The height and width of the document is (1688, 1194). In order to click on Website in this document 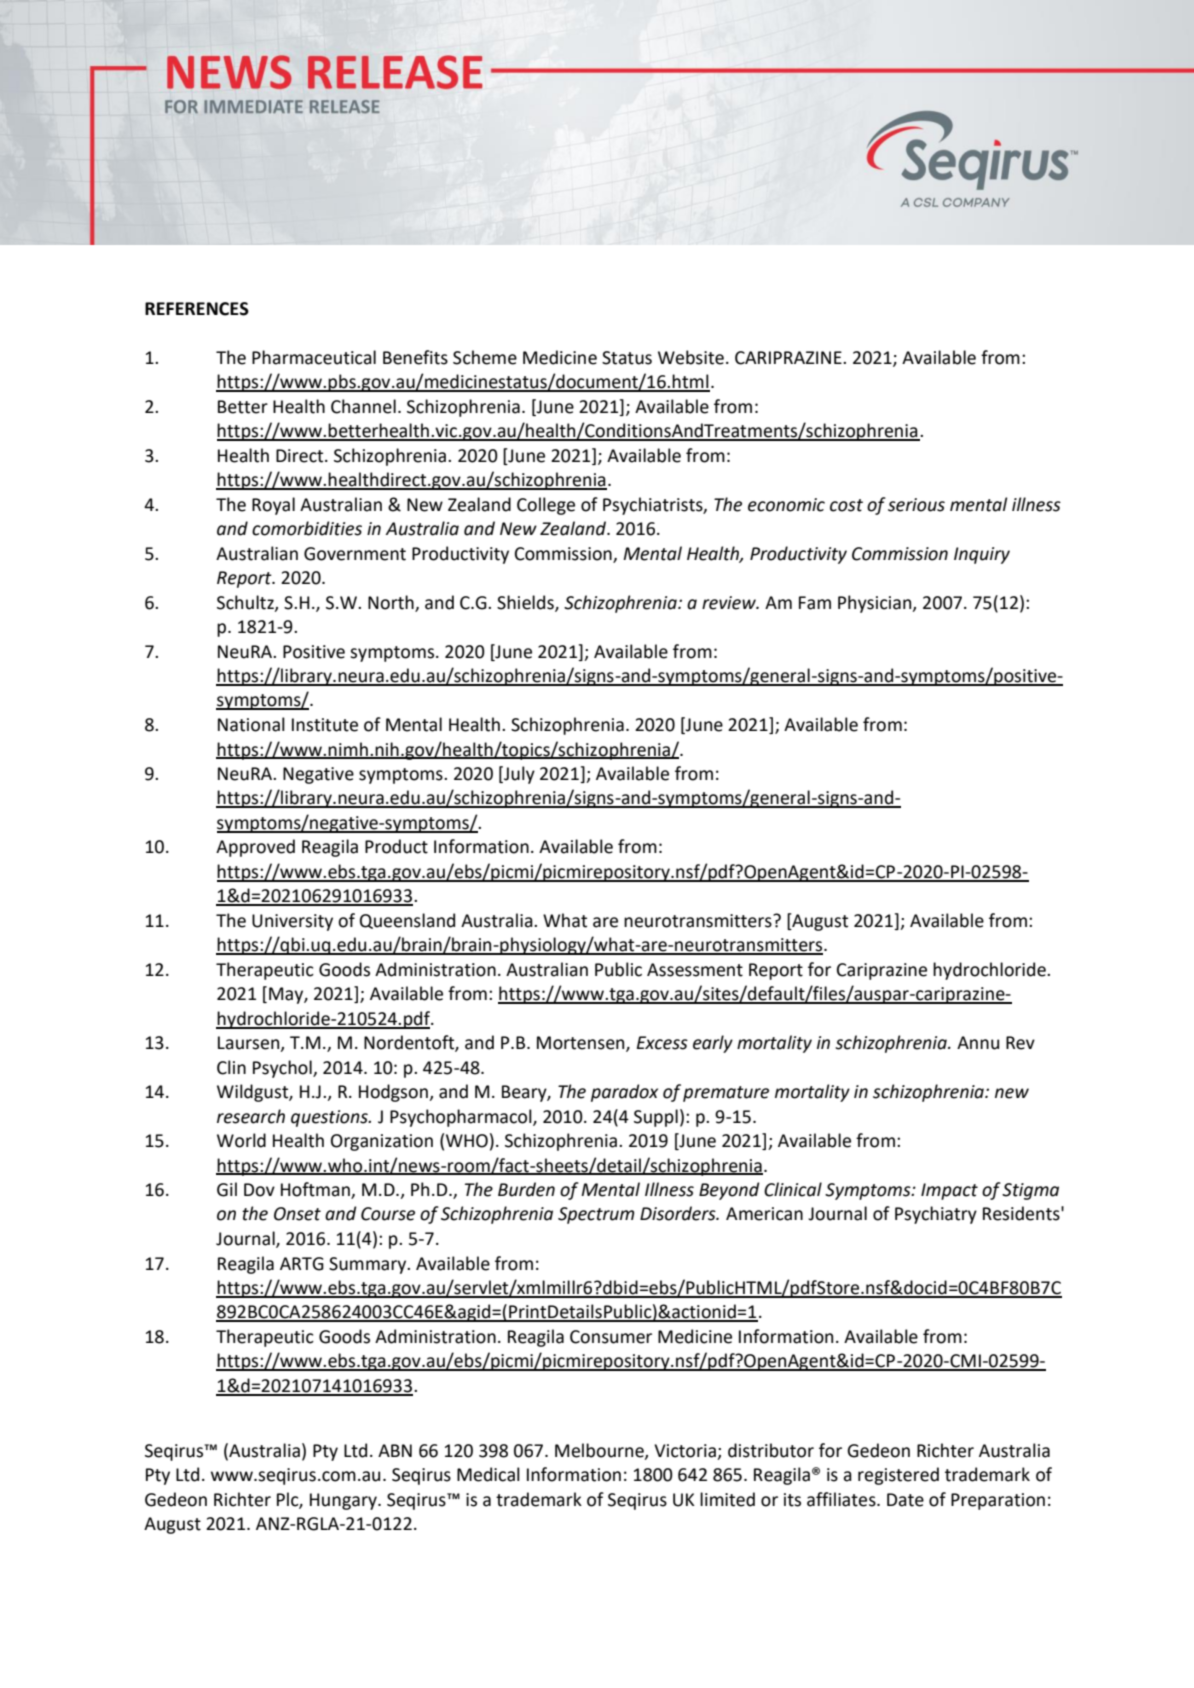, I will do `click(691, 357)`.
